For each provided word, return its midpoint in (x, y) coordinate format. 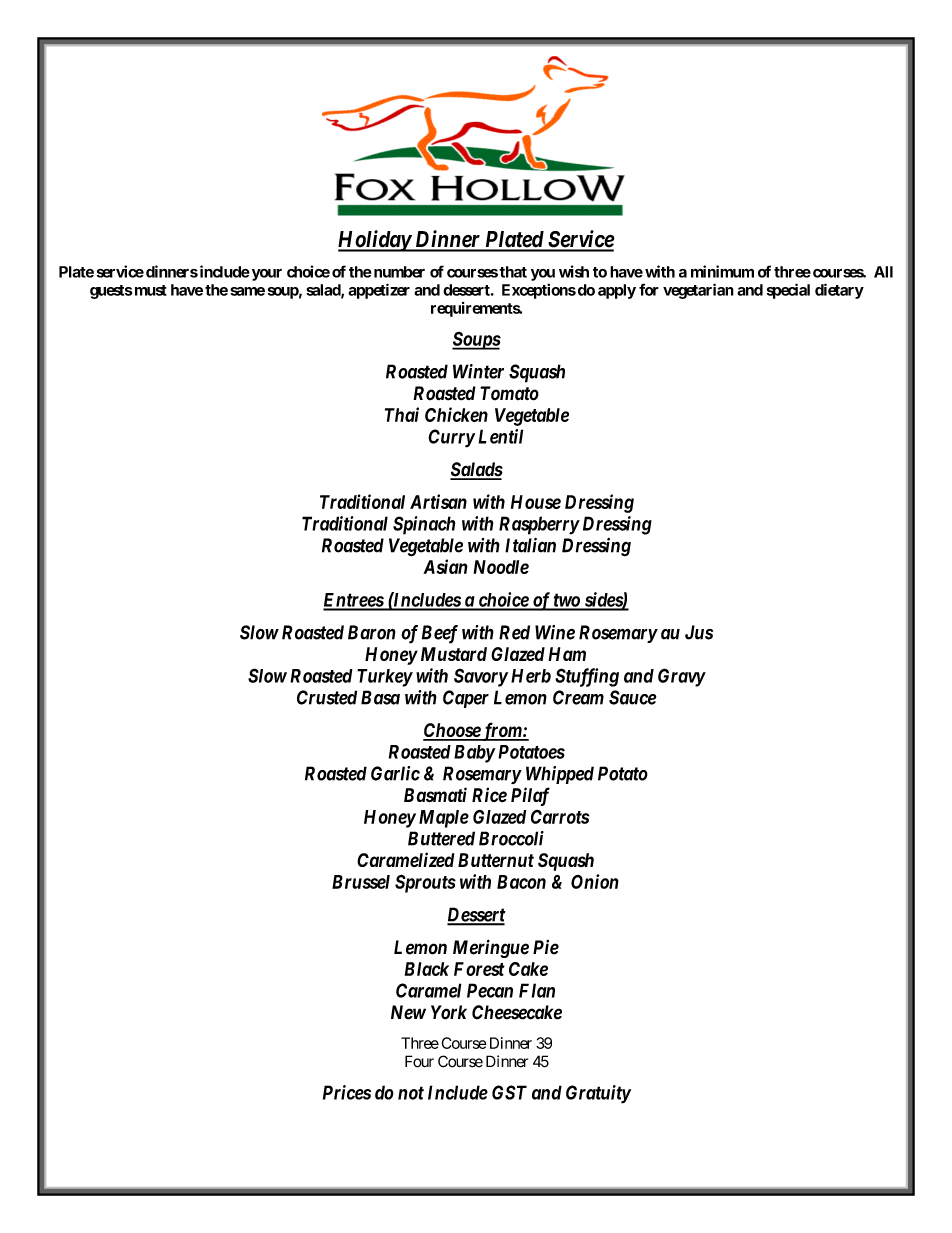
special (788, 291)
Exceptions (539, 291)
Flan (537, 990)
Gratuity (598, 1094)
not (411, 1093)
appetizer (379, 291)
